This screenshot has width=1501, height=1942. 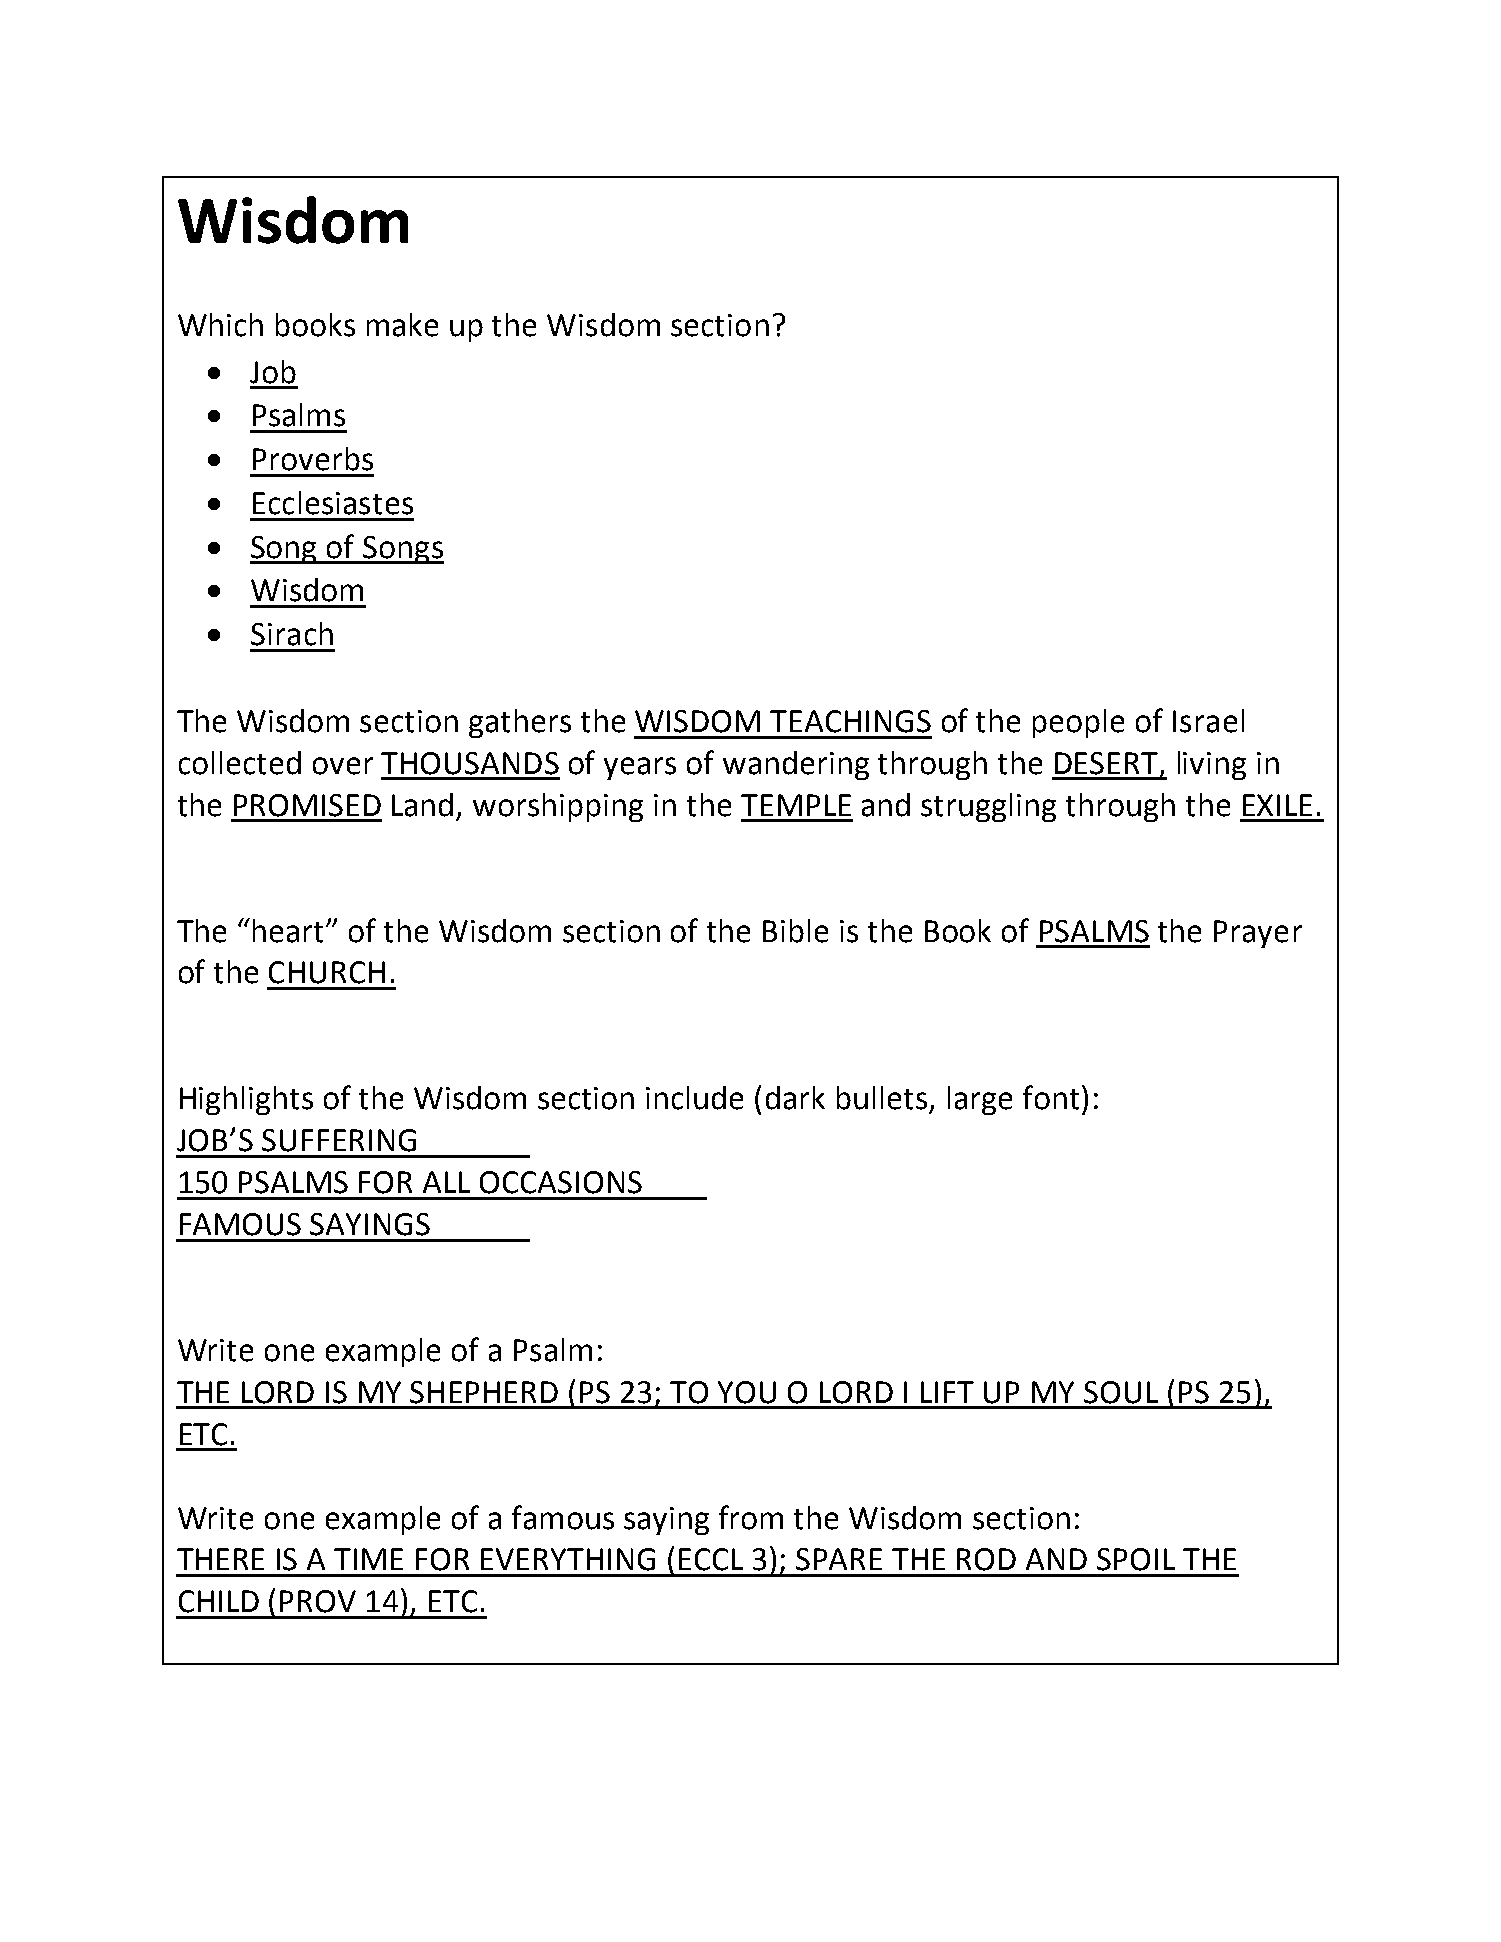 I want to click on Bible, so click(x=795, y=931).
